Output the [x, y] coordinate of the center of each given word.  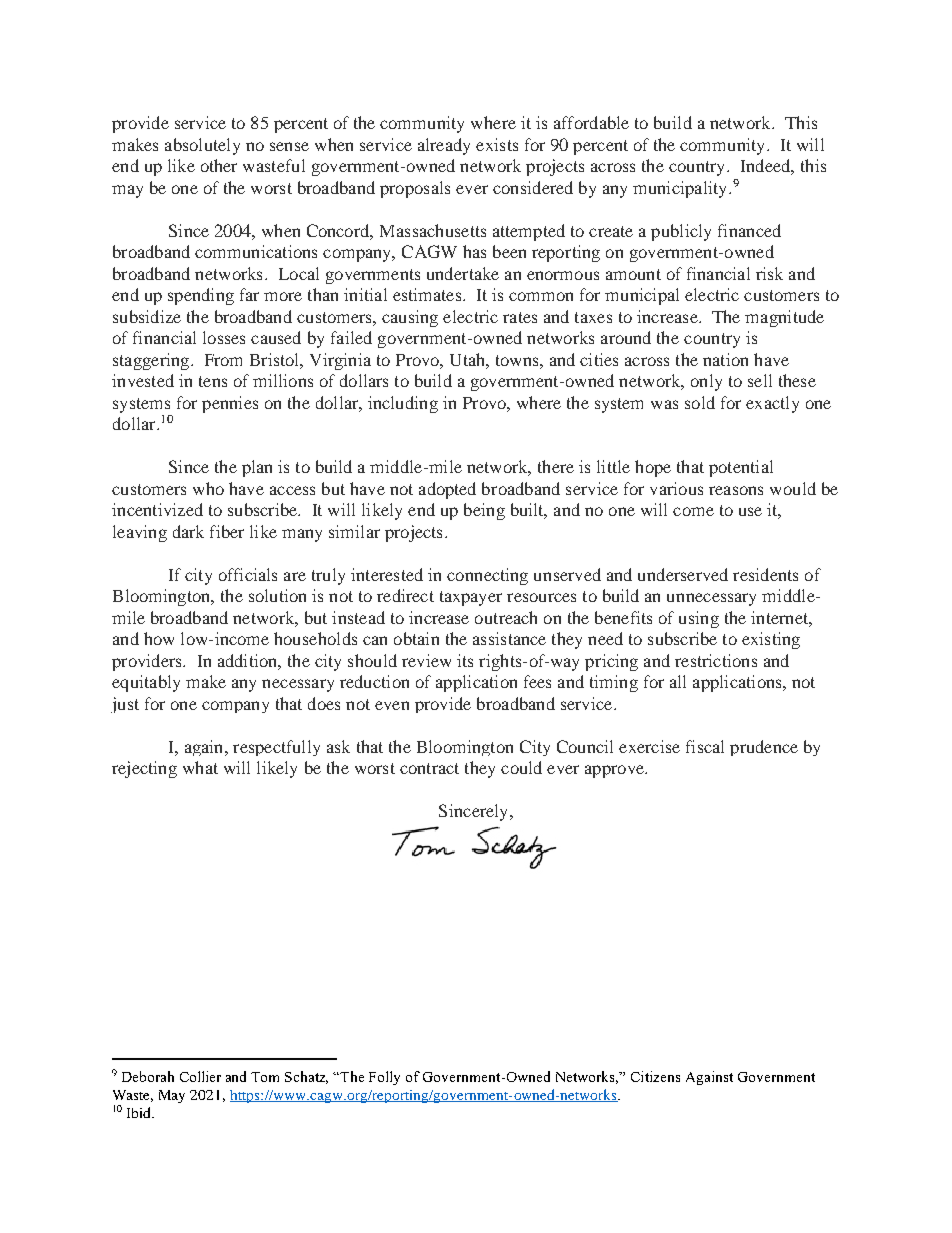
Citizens [655, 1076]
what [200, 767]
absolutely [202, 146]
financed [749, 230]
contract [429, 768]
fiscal [705, 746]
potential [741, 468]
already [444, 146]
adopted [447, 490]
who [208, 488]
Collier [200, 1076]
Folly [384, 1078]
